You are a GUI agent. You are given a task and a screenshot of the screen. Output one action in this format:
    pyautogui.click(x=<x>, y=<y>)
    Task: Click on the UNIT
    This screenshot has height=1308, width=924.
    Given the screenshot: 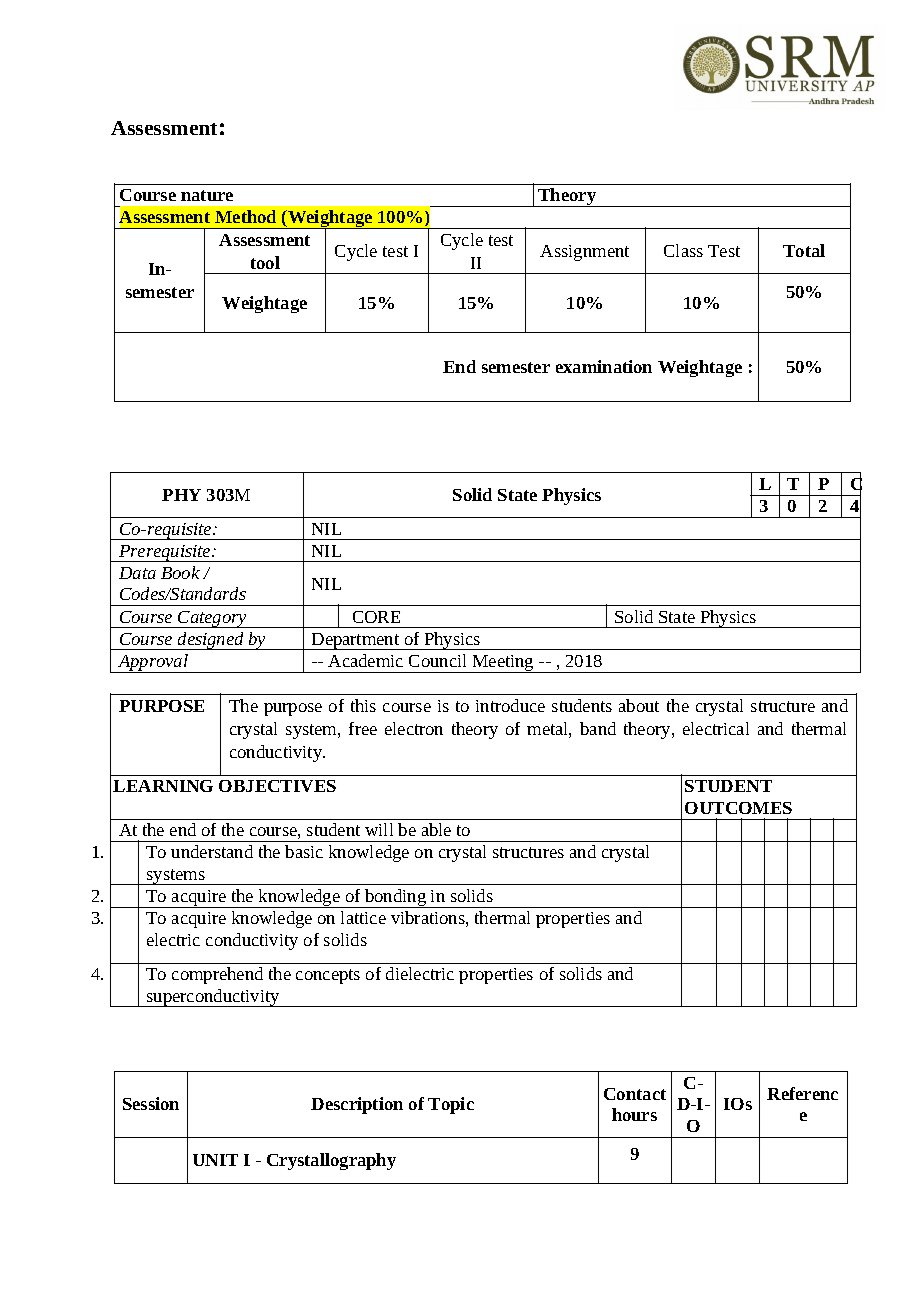 What is the action you would take?
    pyautogui.click(x=215, y=1160)
